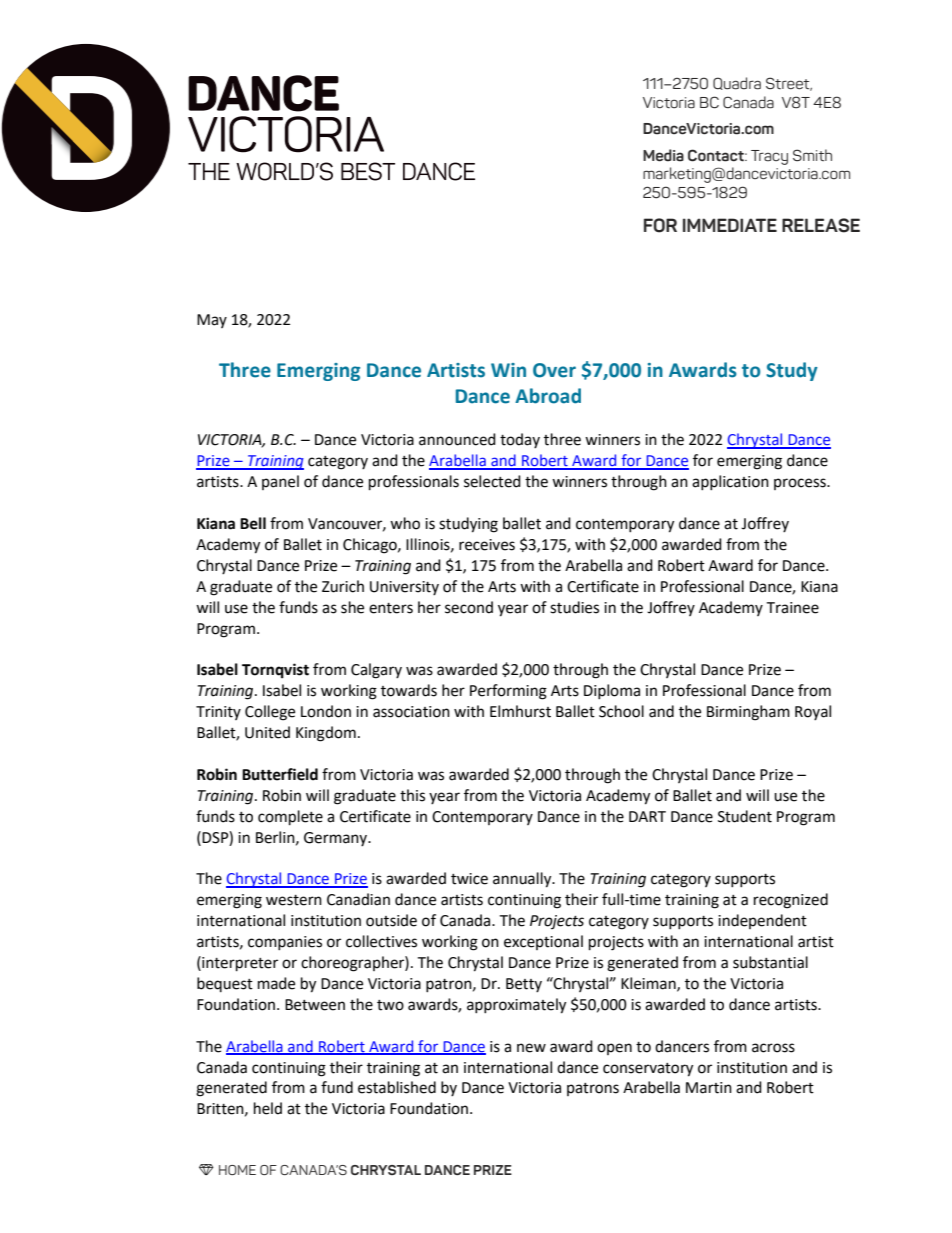  What do you see at coordinates (821, 225) in the document?
I see `RELEASE` at bounding box center [821, 225].
